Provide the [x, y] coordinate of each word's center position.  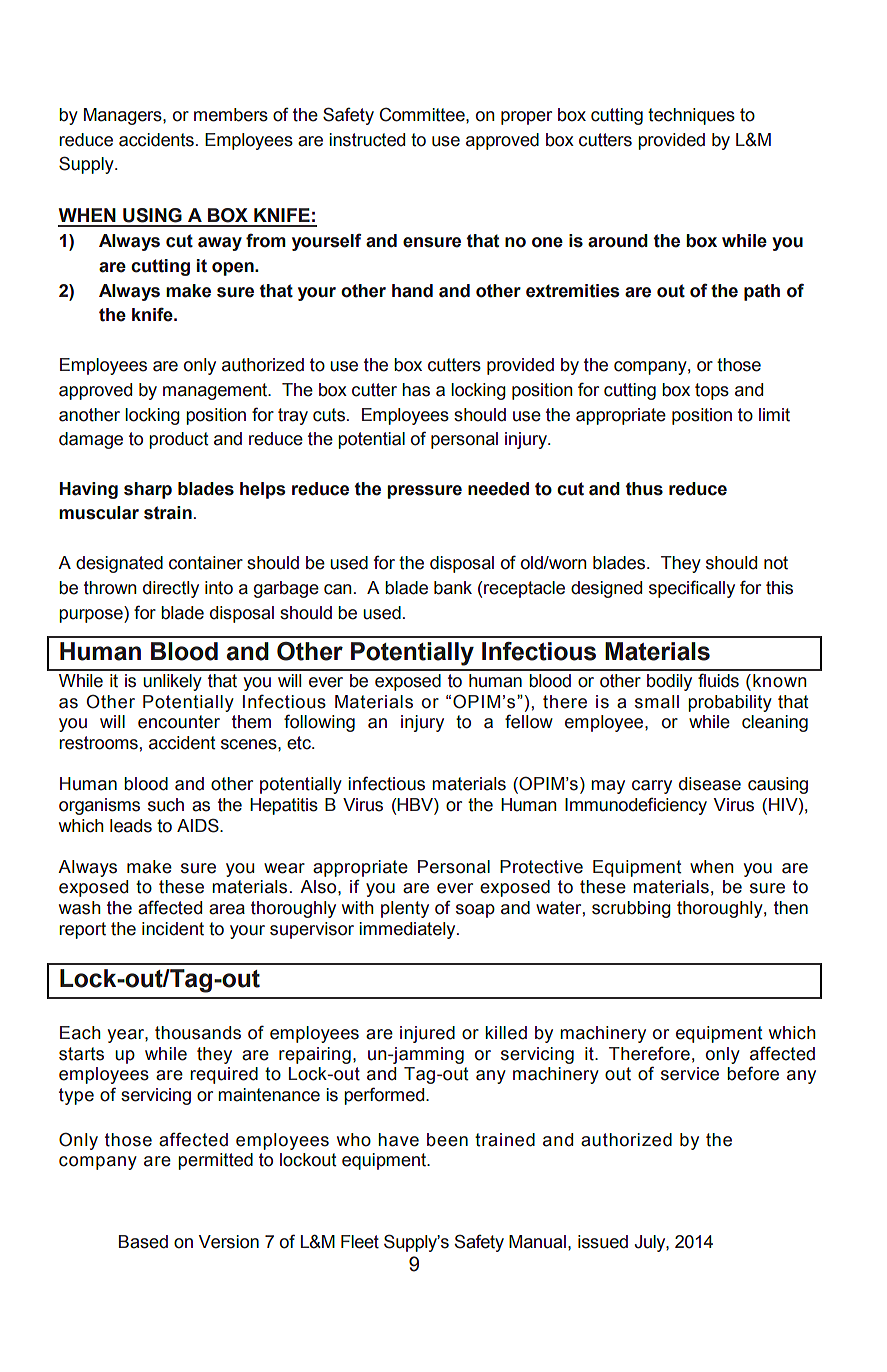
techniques [691, 116]
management [216, 391]
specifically [692, 589]
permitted [215, 1161]
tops [712, 391]
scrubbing [631, 909]
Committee [423, 114]
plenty [405, 909]
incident [173, 929]
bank [453, 588]
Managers [124, 116]
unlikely [172, 682]
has [416, 390]
